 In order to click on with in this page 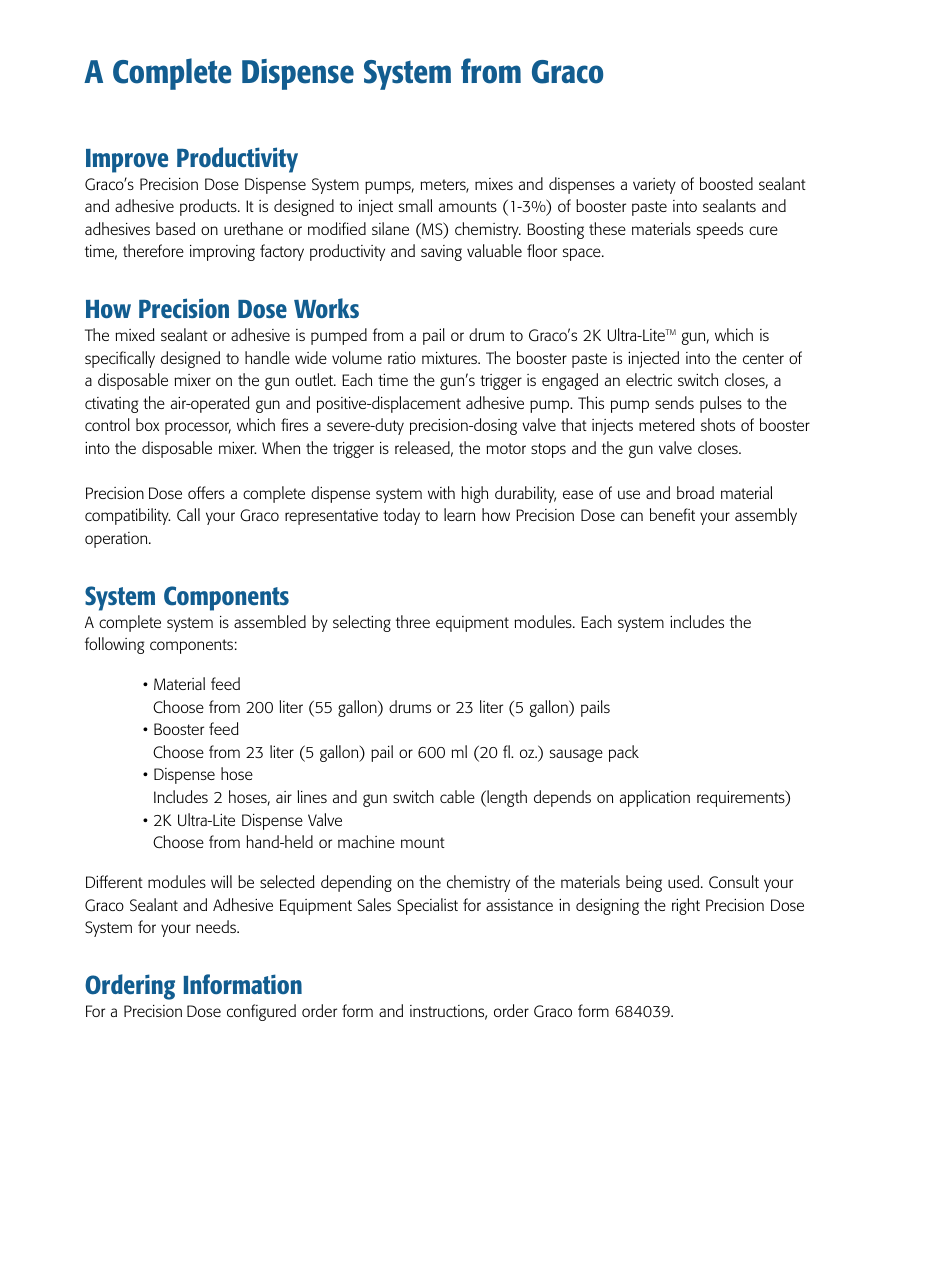, I will do `click(441, 492)`.
